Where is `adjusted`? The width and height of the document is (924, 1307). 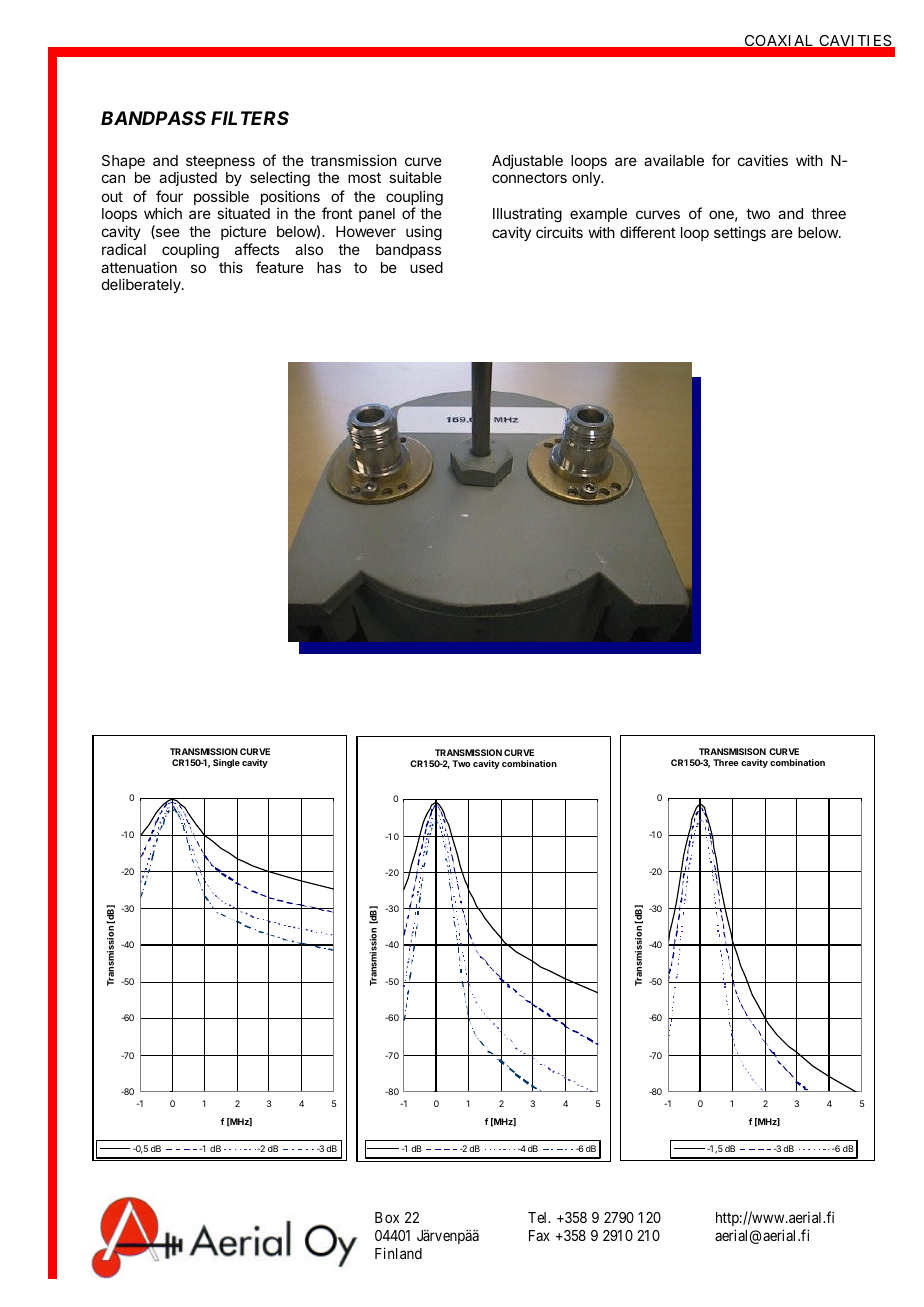
adjusted is located at coordinates (188, 178).
